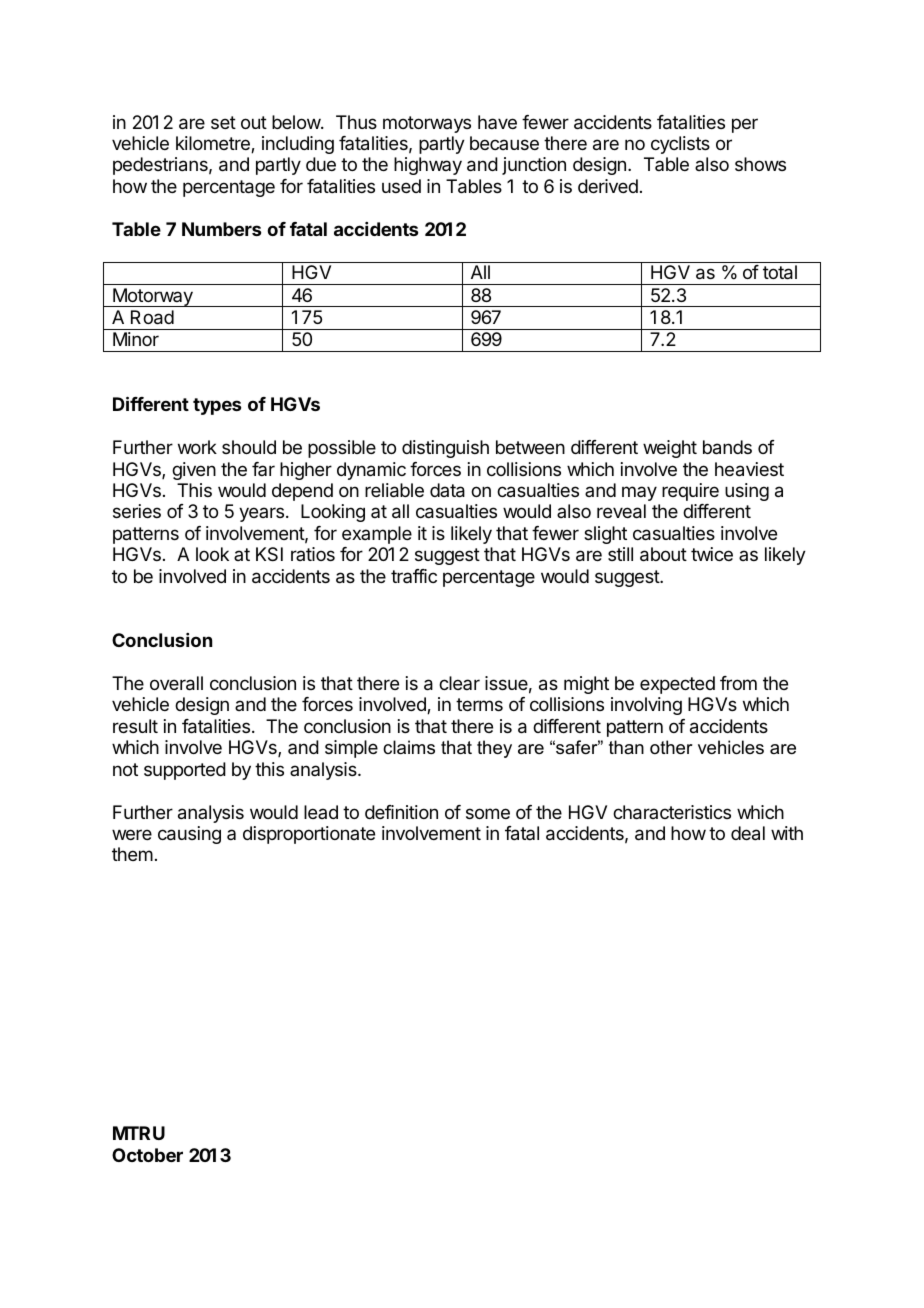 This screenshot has width=924, height=1308. I want to click on require, so click(690, 492).
